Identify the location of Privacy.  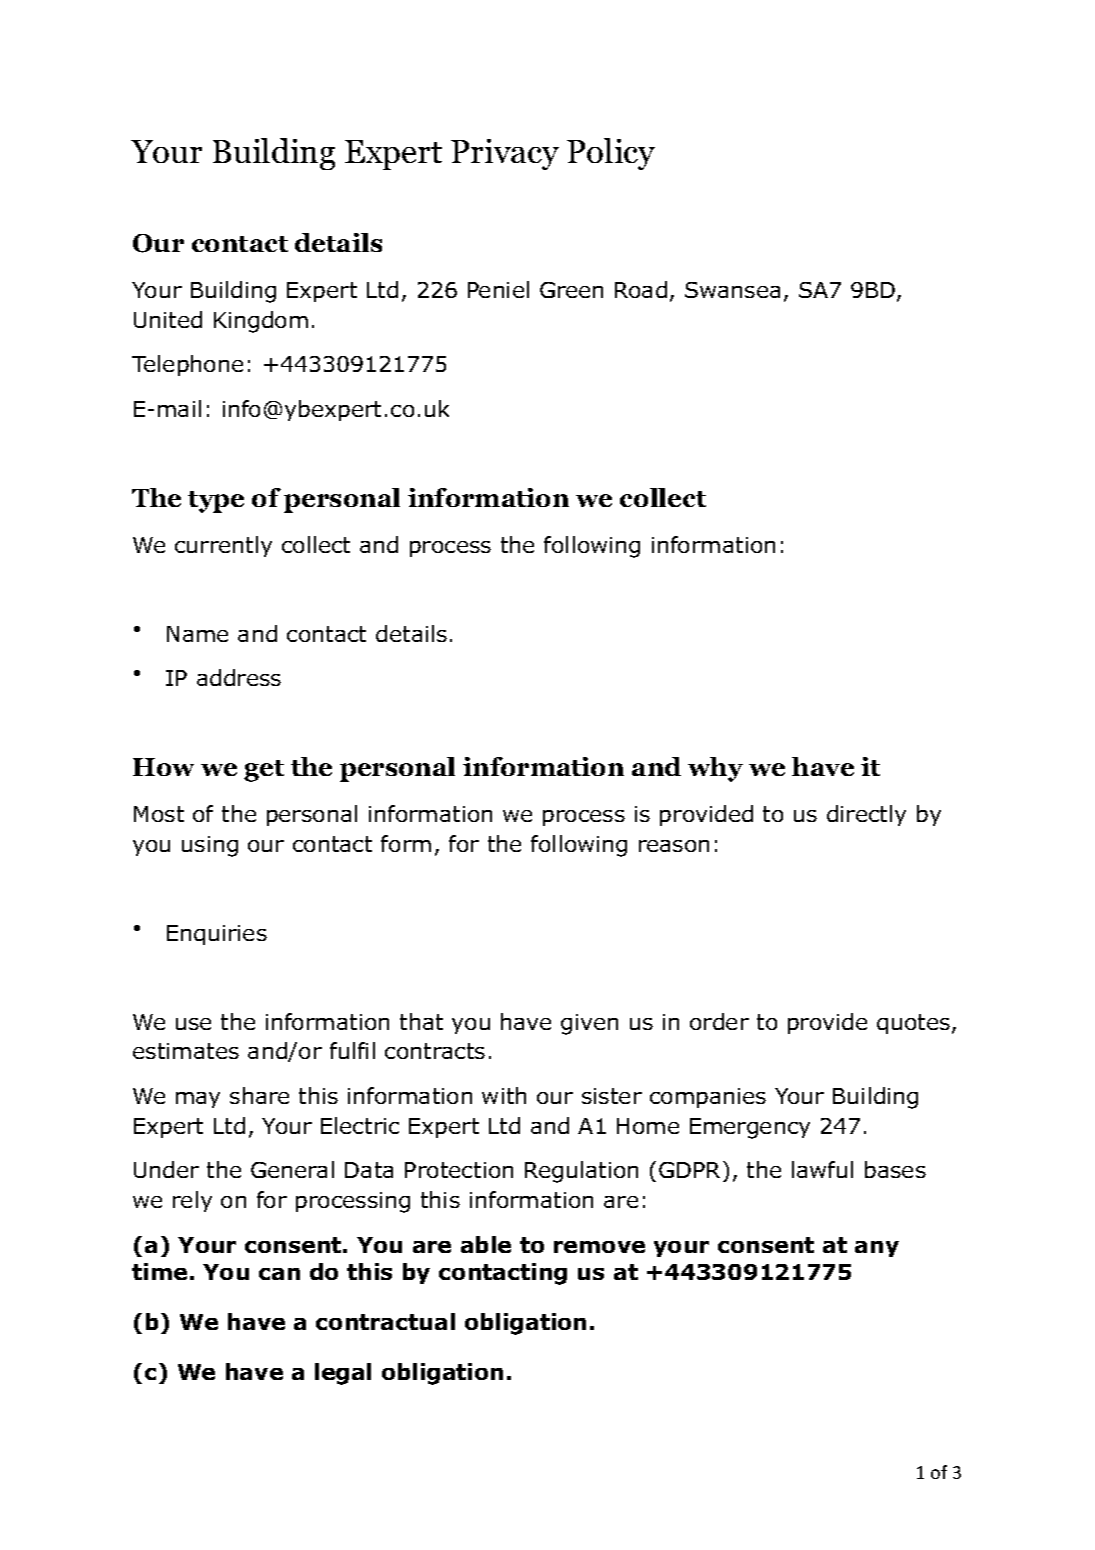
(505, 154).
